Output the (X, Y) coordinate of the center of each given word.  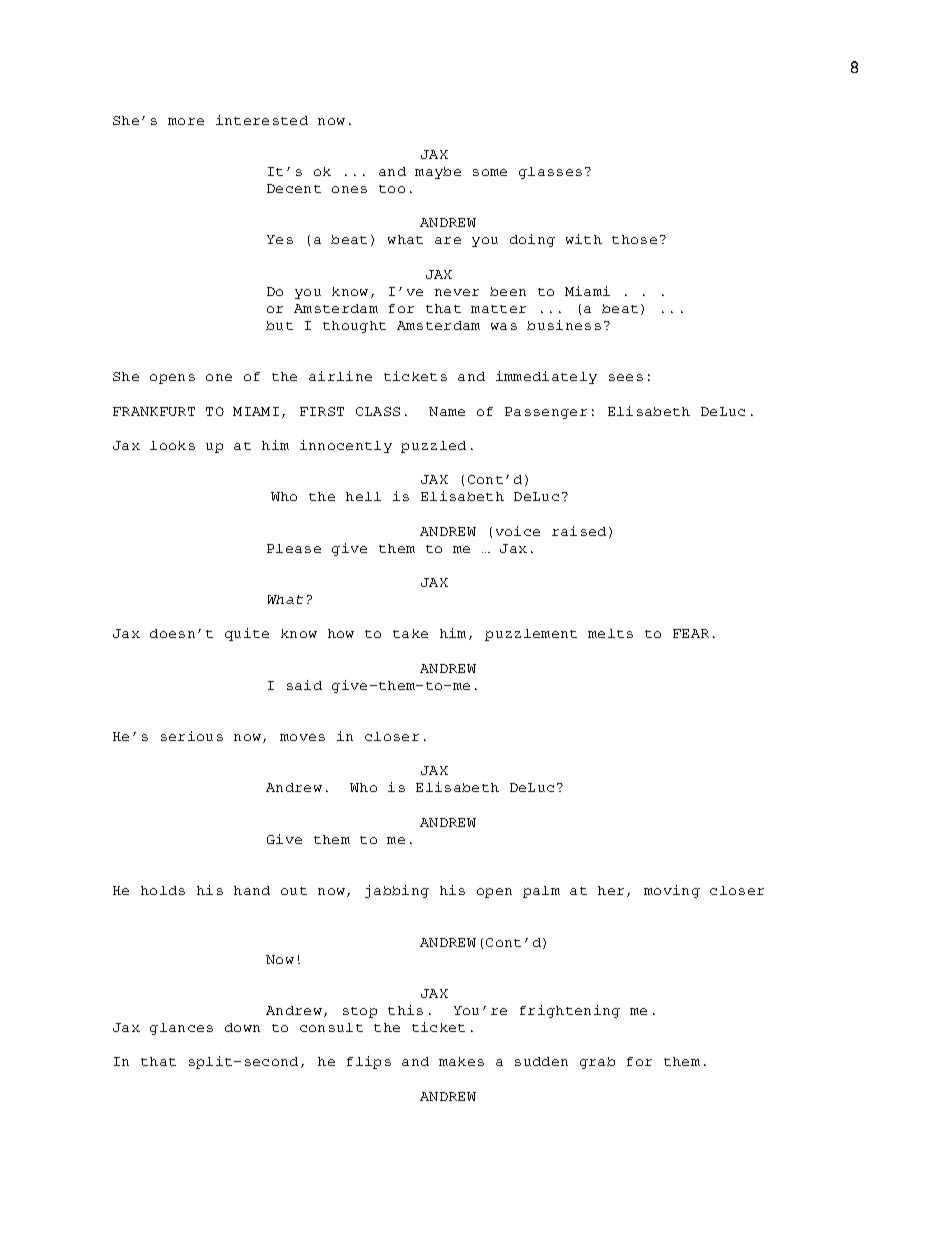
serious (192, 736)
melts (610, 633)
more (186, 121)
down (242, 1027)
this (405, 1010)
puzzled (433, 447)
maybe (438, 173)
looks (172, 445)
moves (302, 737)
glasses (550, 173)
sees (626, 377)
